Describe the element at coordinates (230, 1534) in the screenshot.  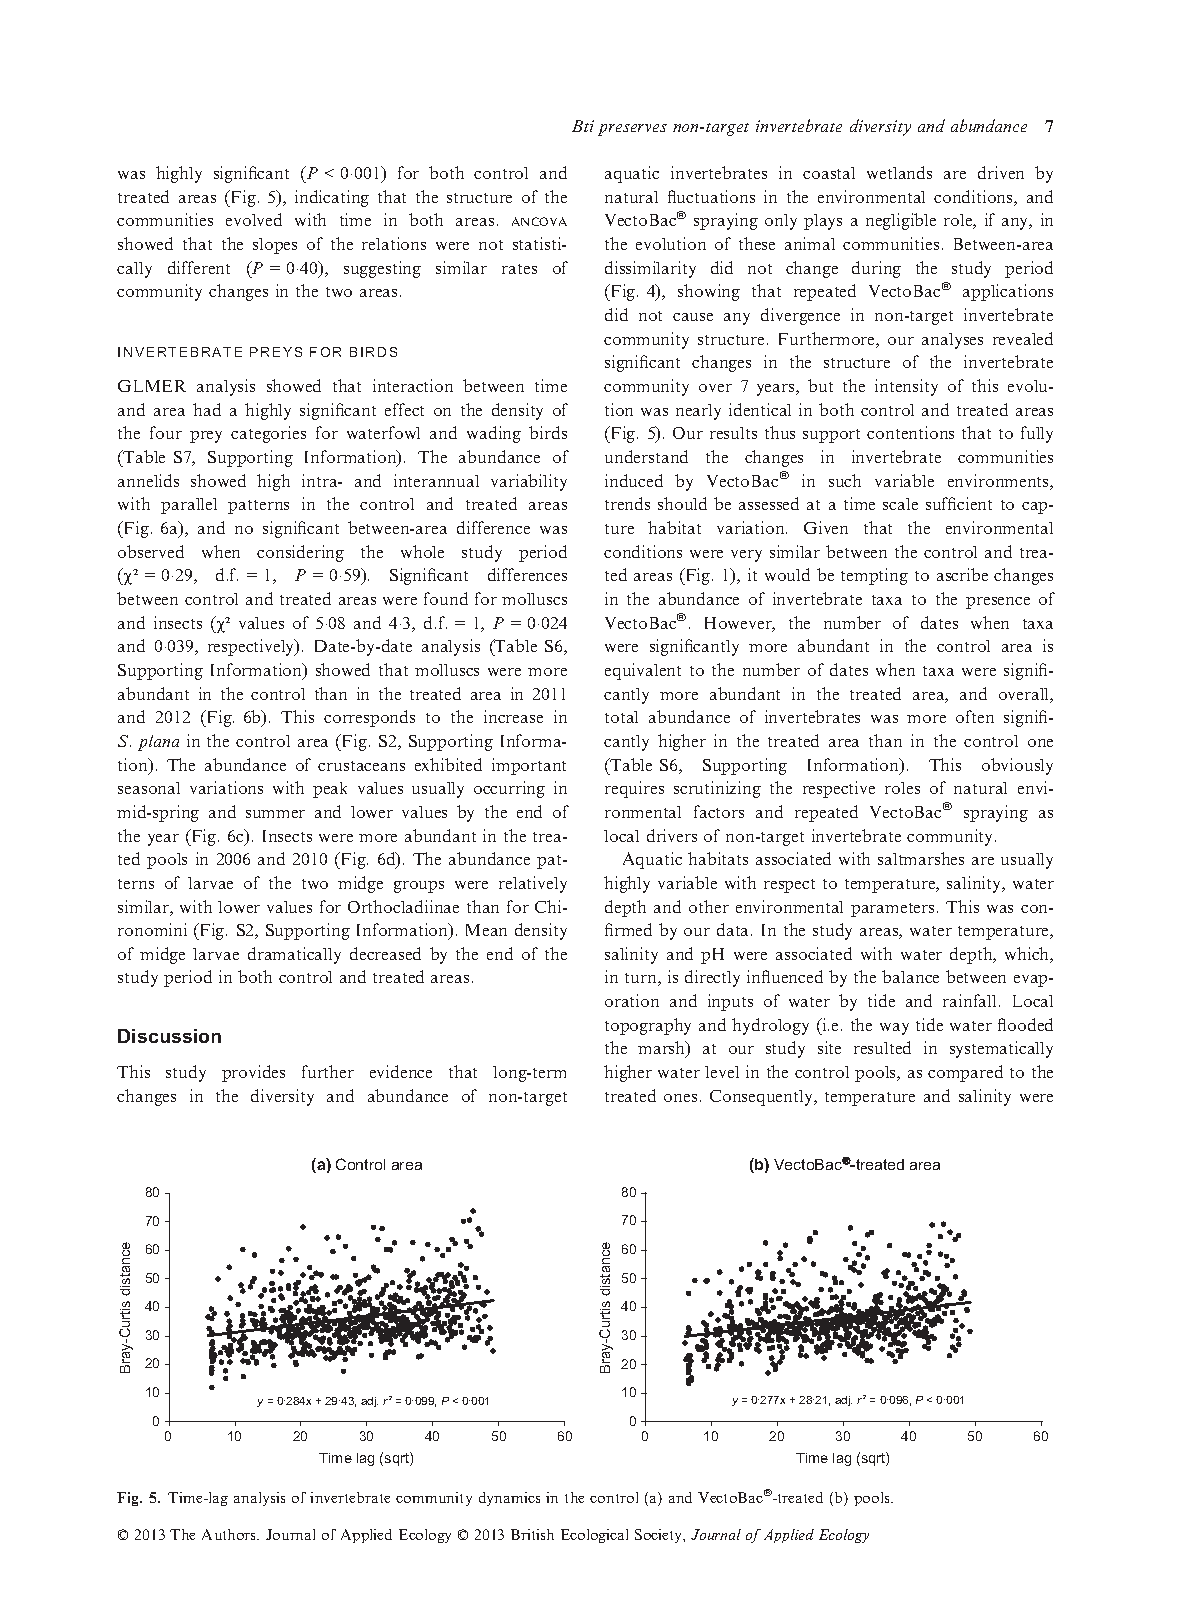
I see `Authors` at that location.
